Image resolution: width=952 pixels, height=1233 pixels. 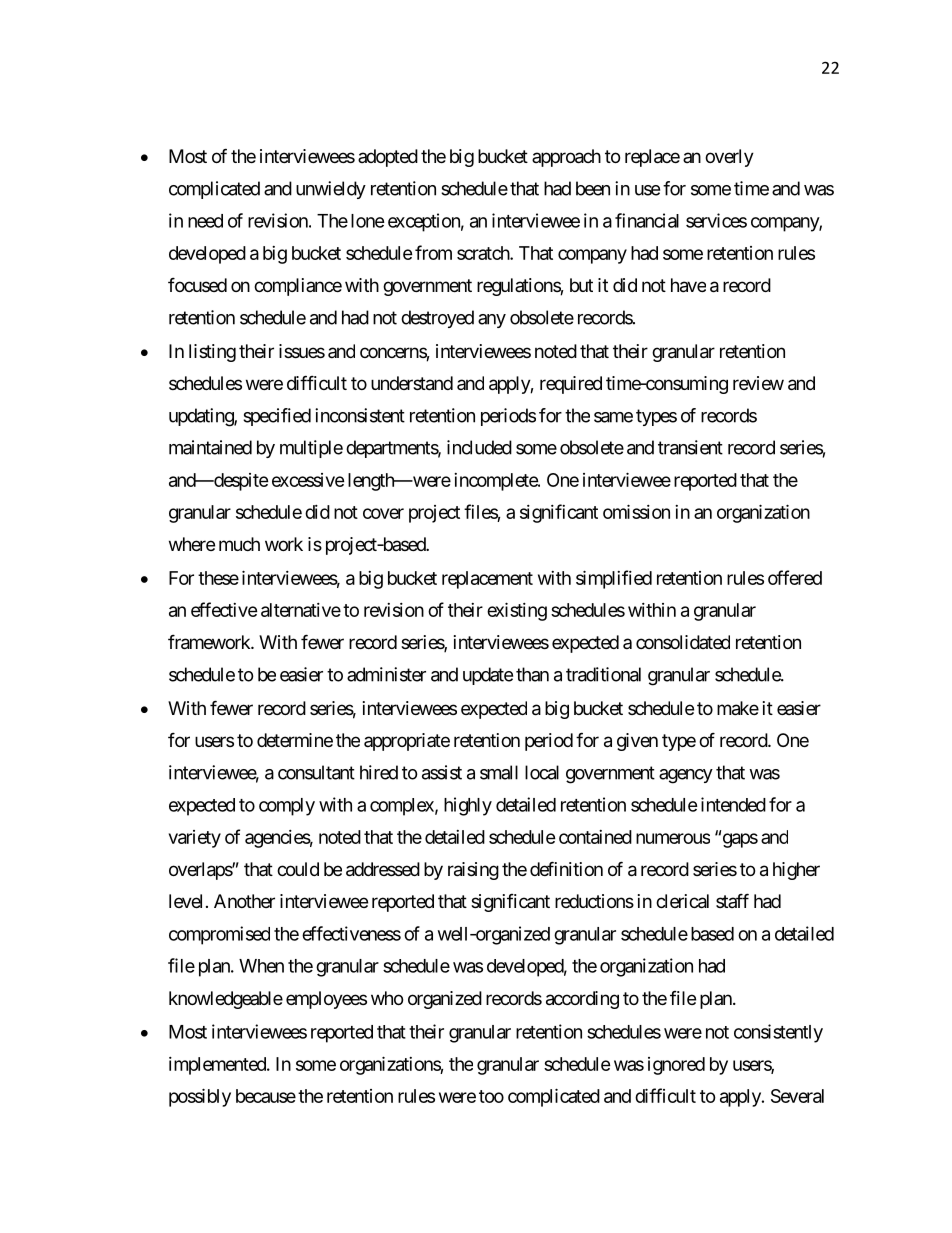 I want to click on overly, so click(x=729, y=158).
